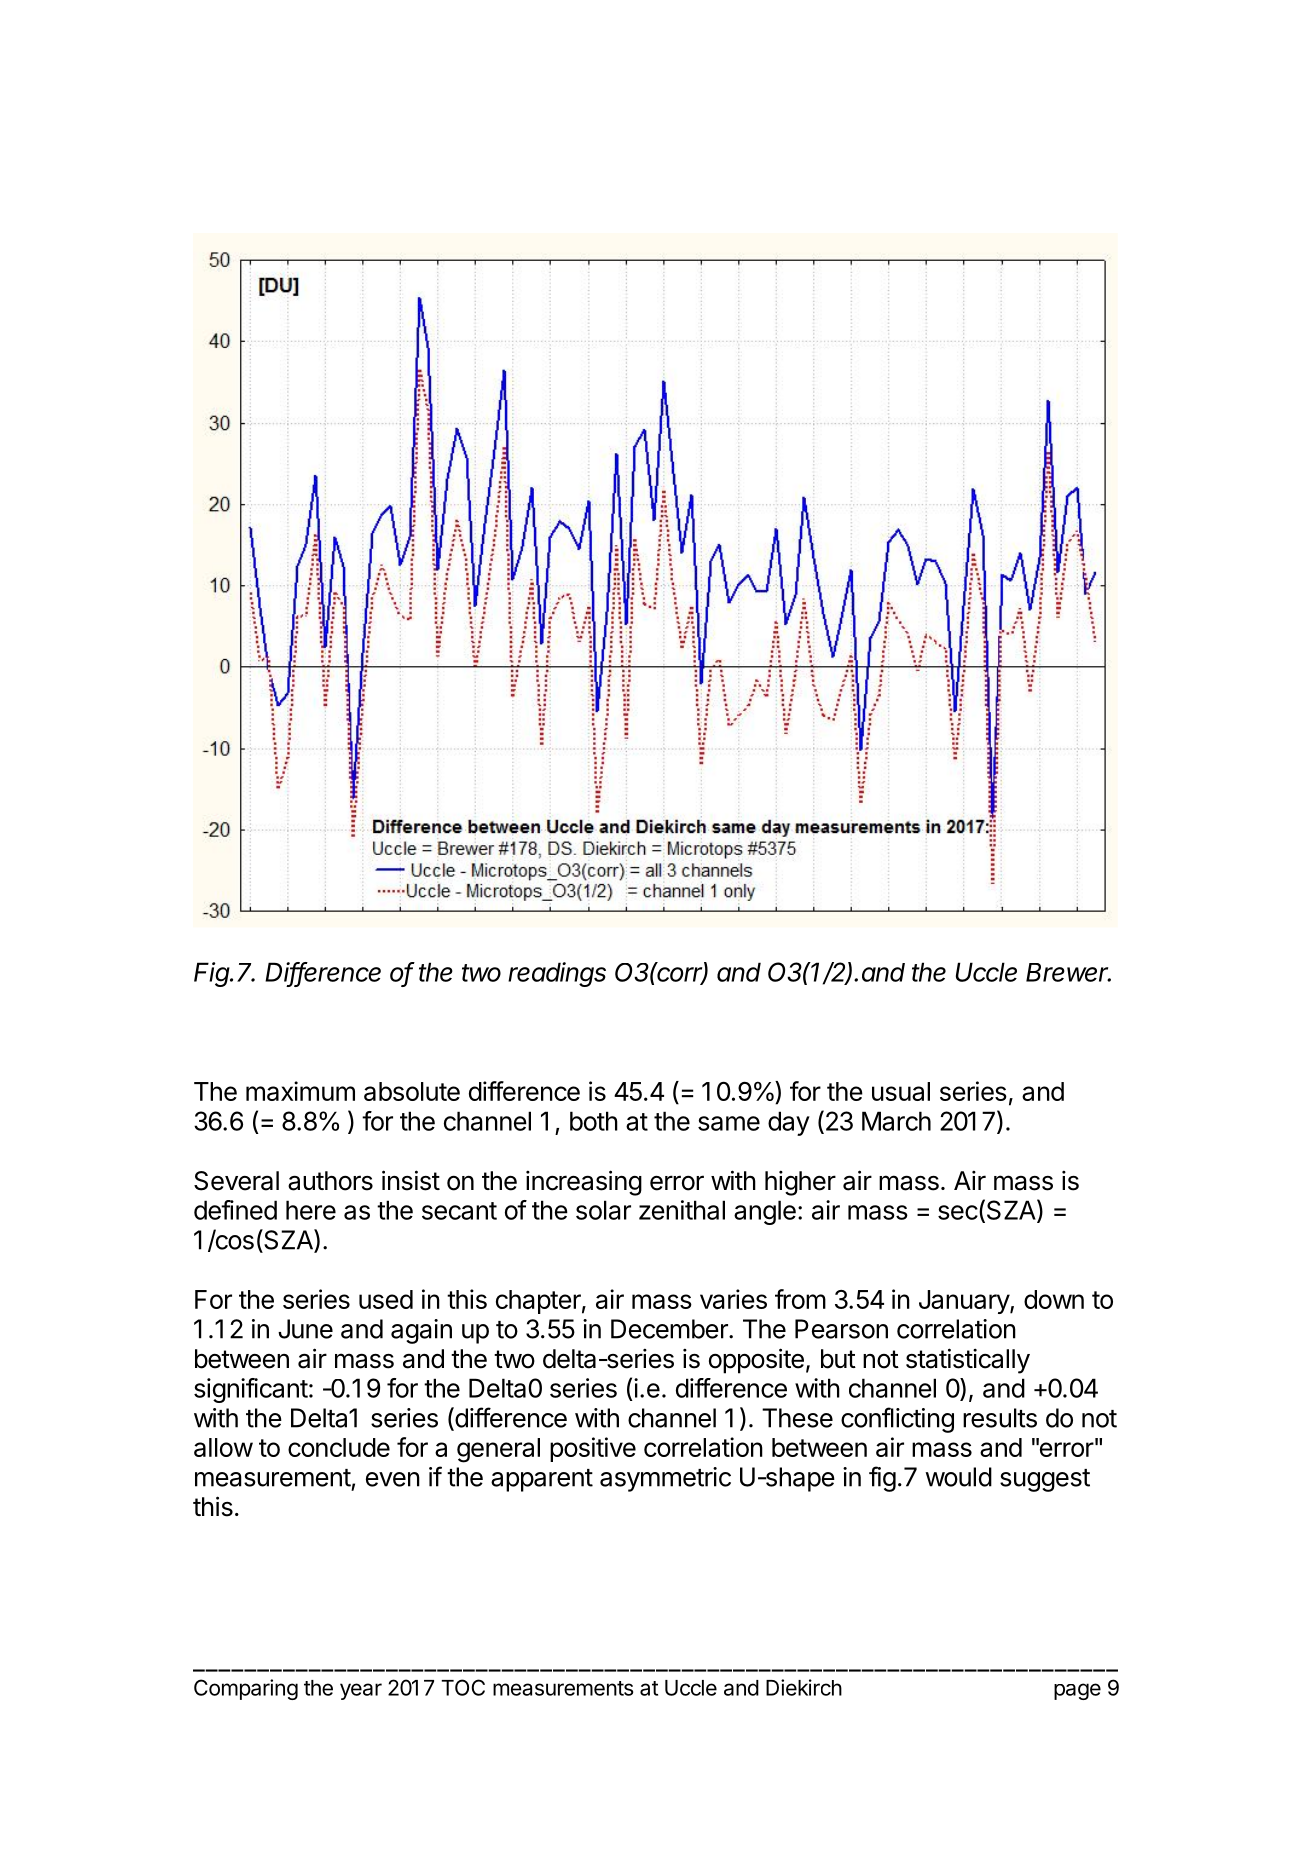 This screenshot has width=1312, height=1857. Describe the element at coordinates (361, 1691) in the screenshot. I see `year` at that location.
